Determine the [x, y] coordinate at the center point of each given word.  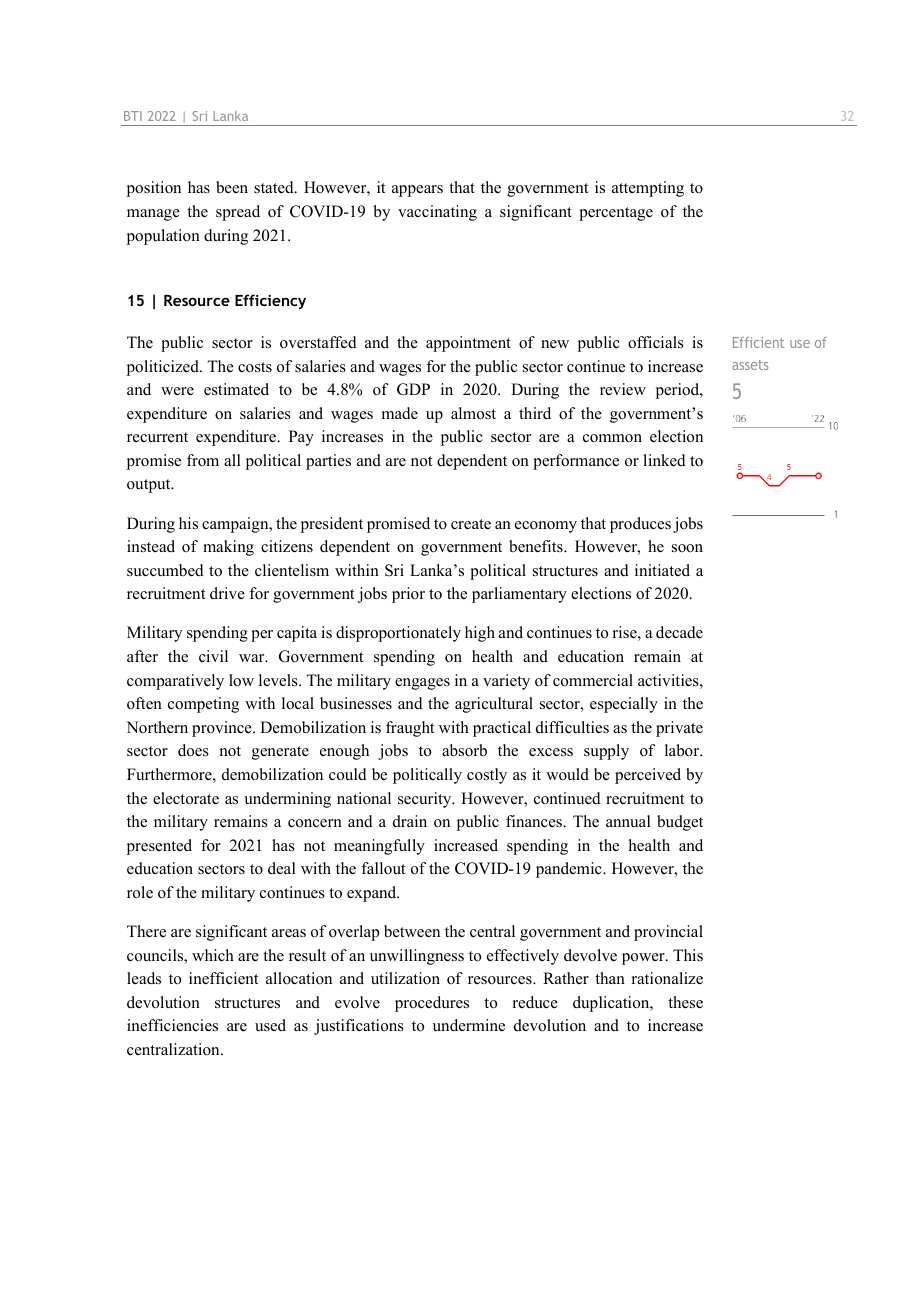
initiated [662, 570]
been [232, 187]
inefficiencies [172, 1025]
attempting [648, 189]
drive [227, 593]
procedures [432, 1004]
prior [408, 595]
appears [417, 191]
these [685, 1002]
